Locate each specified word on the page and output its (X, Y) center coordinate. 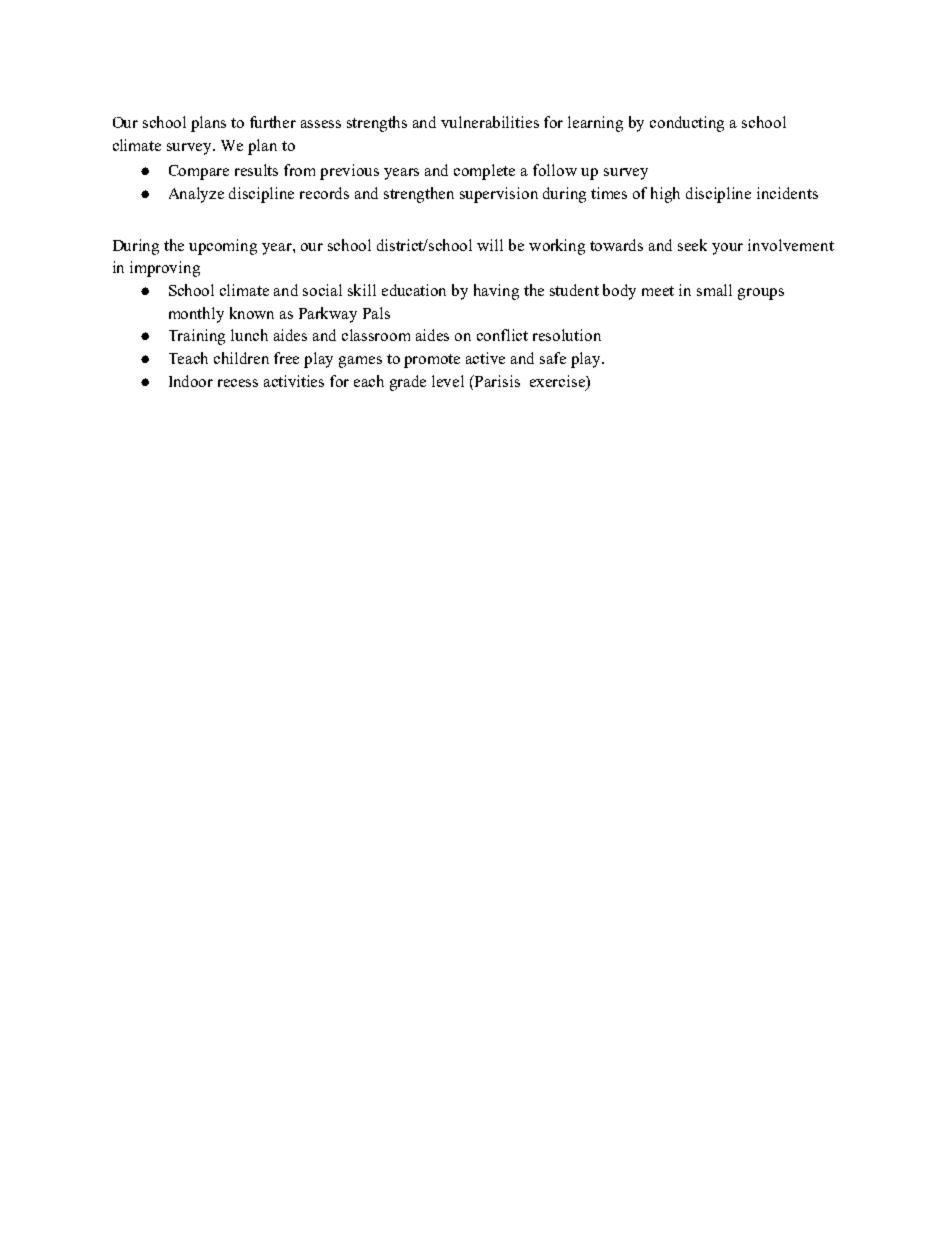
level (448, 381)
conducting (687, 124)
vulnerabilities (490, 122)
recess (238, 383)
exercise (558, 381)
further (273, 122)
